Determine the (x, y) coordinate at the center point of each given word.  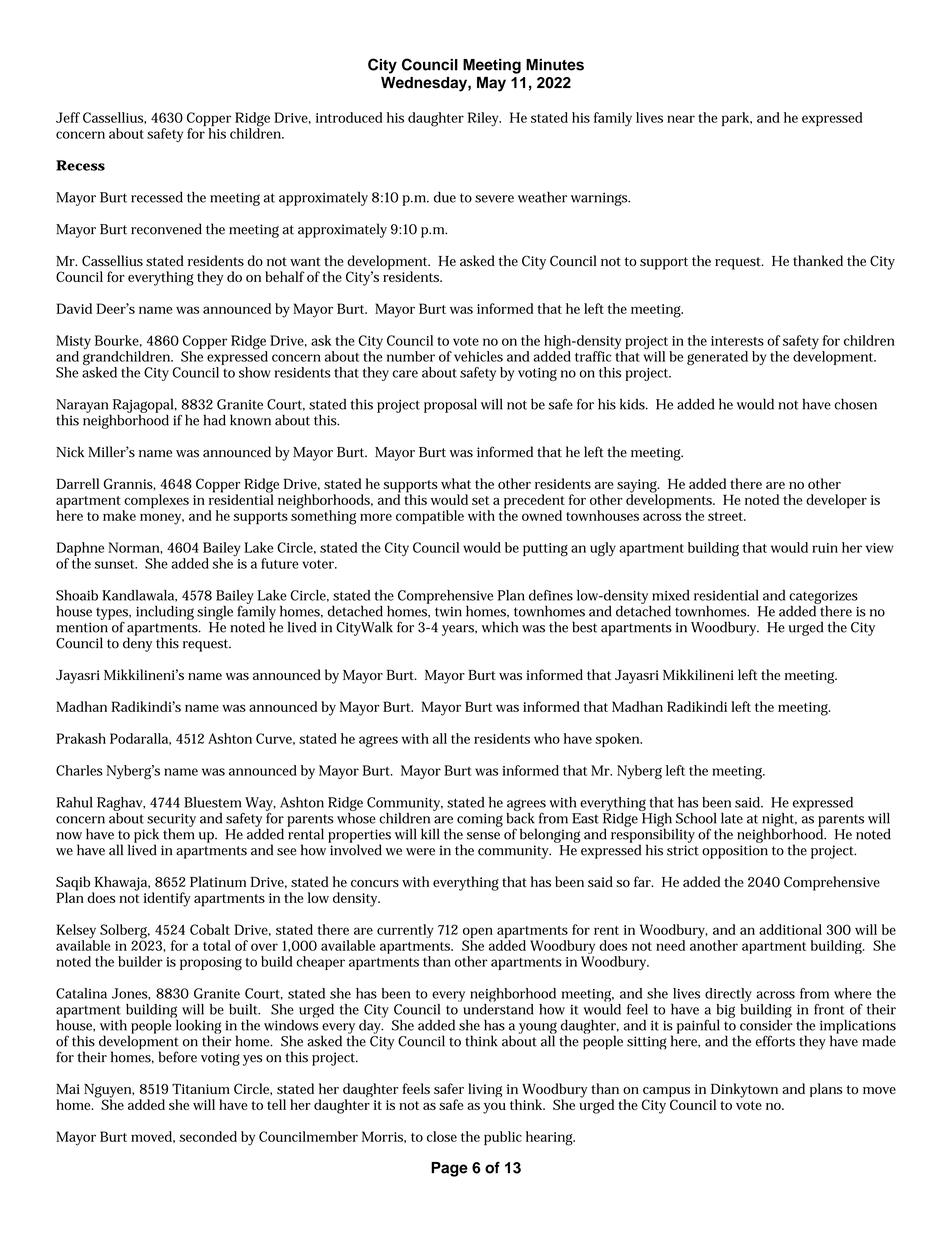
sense (483, 836)
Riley (484, 119)
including (165, 612)
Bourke (118, 341)
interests (737, 341)
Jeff (68, 117)
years (459, 630)
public (503, 1138)
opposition (735, 852)
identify (167, 899)
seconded (208, 1136)
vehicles (478, 356)
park (737, 119)
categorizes (823, 597)
